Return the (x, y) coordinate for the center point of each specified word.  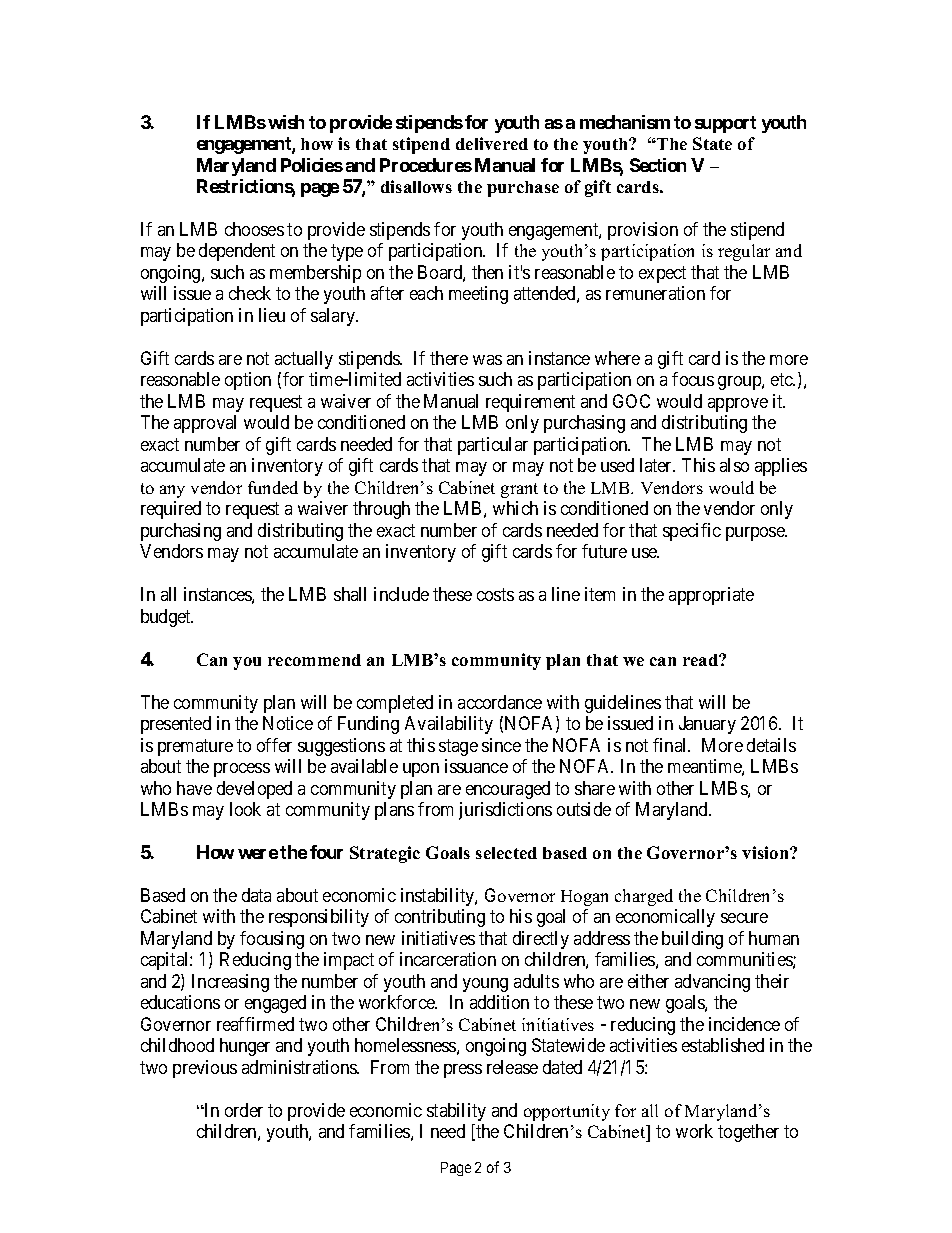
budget (167, 618)
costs (495, 594)
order (244, 1110)
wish (286, 122)
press (463, 1071)
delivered (492, 143)
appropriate (711, 596)
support (725, 124)
